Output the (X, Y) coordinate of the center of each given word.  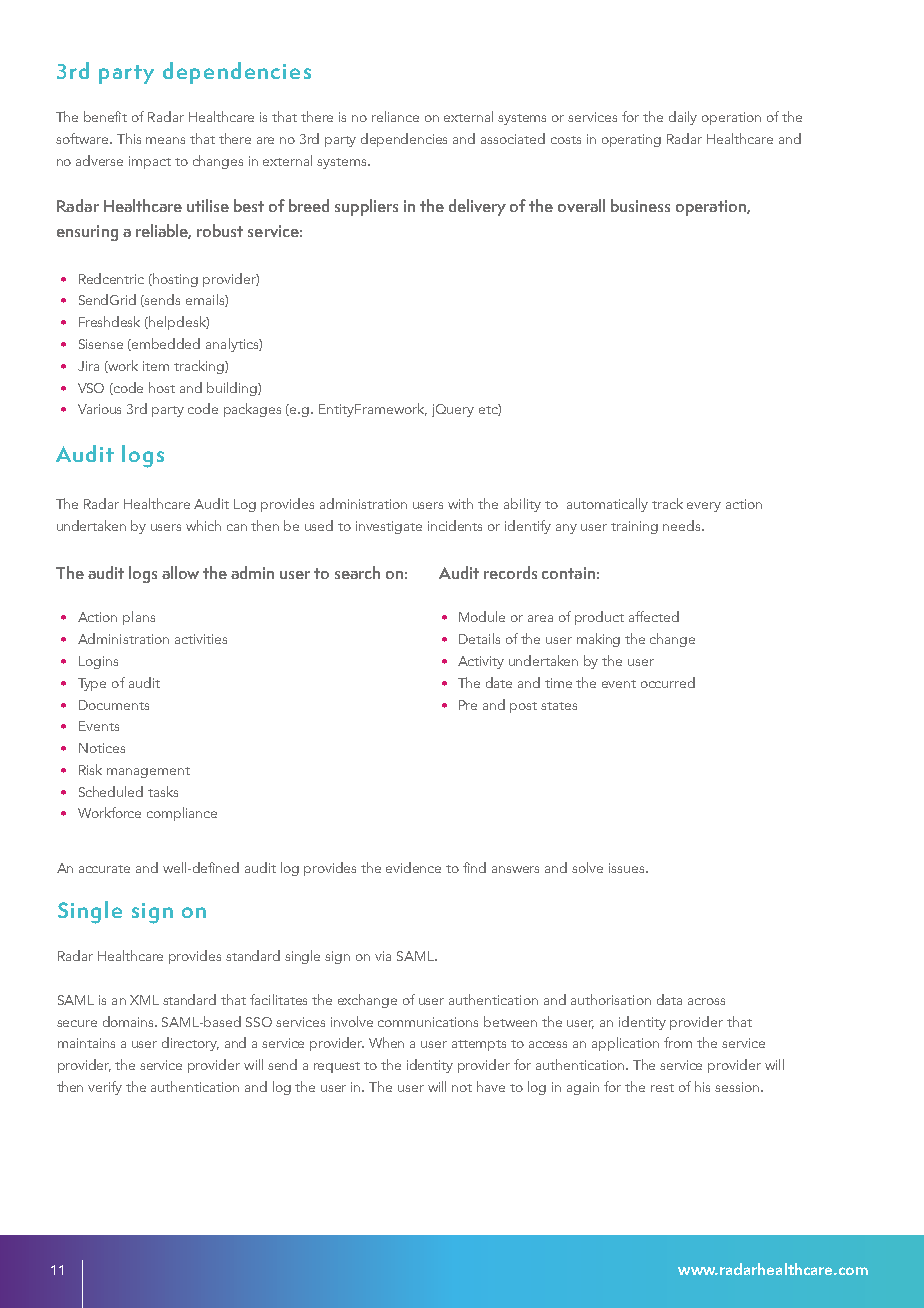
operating (631, 140)
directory (190, 1044)
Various (99, 409)
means (165, 140)
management (148, 772)
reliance (395, 116)
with (460, 503)
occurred (668, 682)
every (704, 507)
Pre (468, 705)
